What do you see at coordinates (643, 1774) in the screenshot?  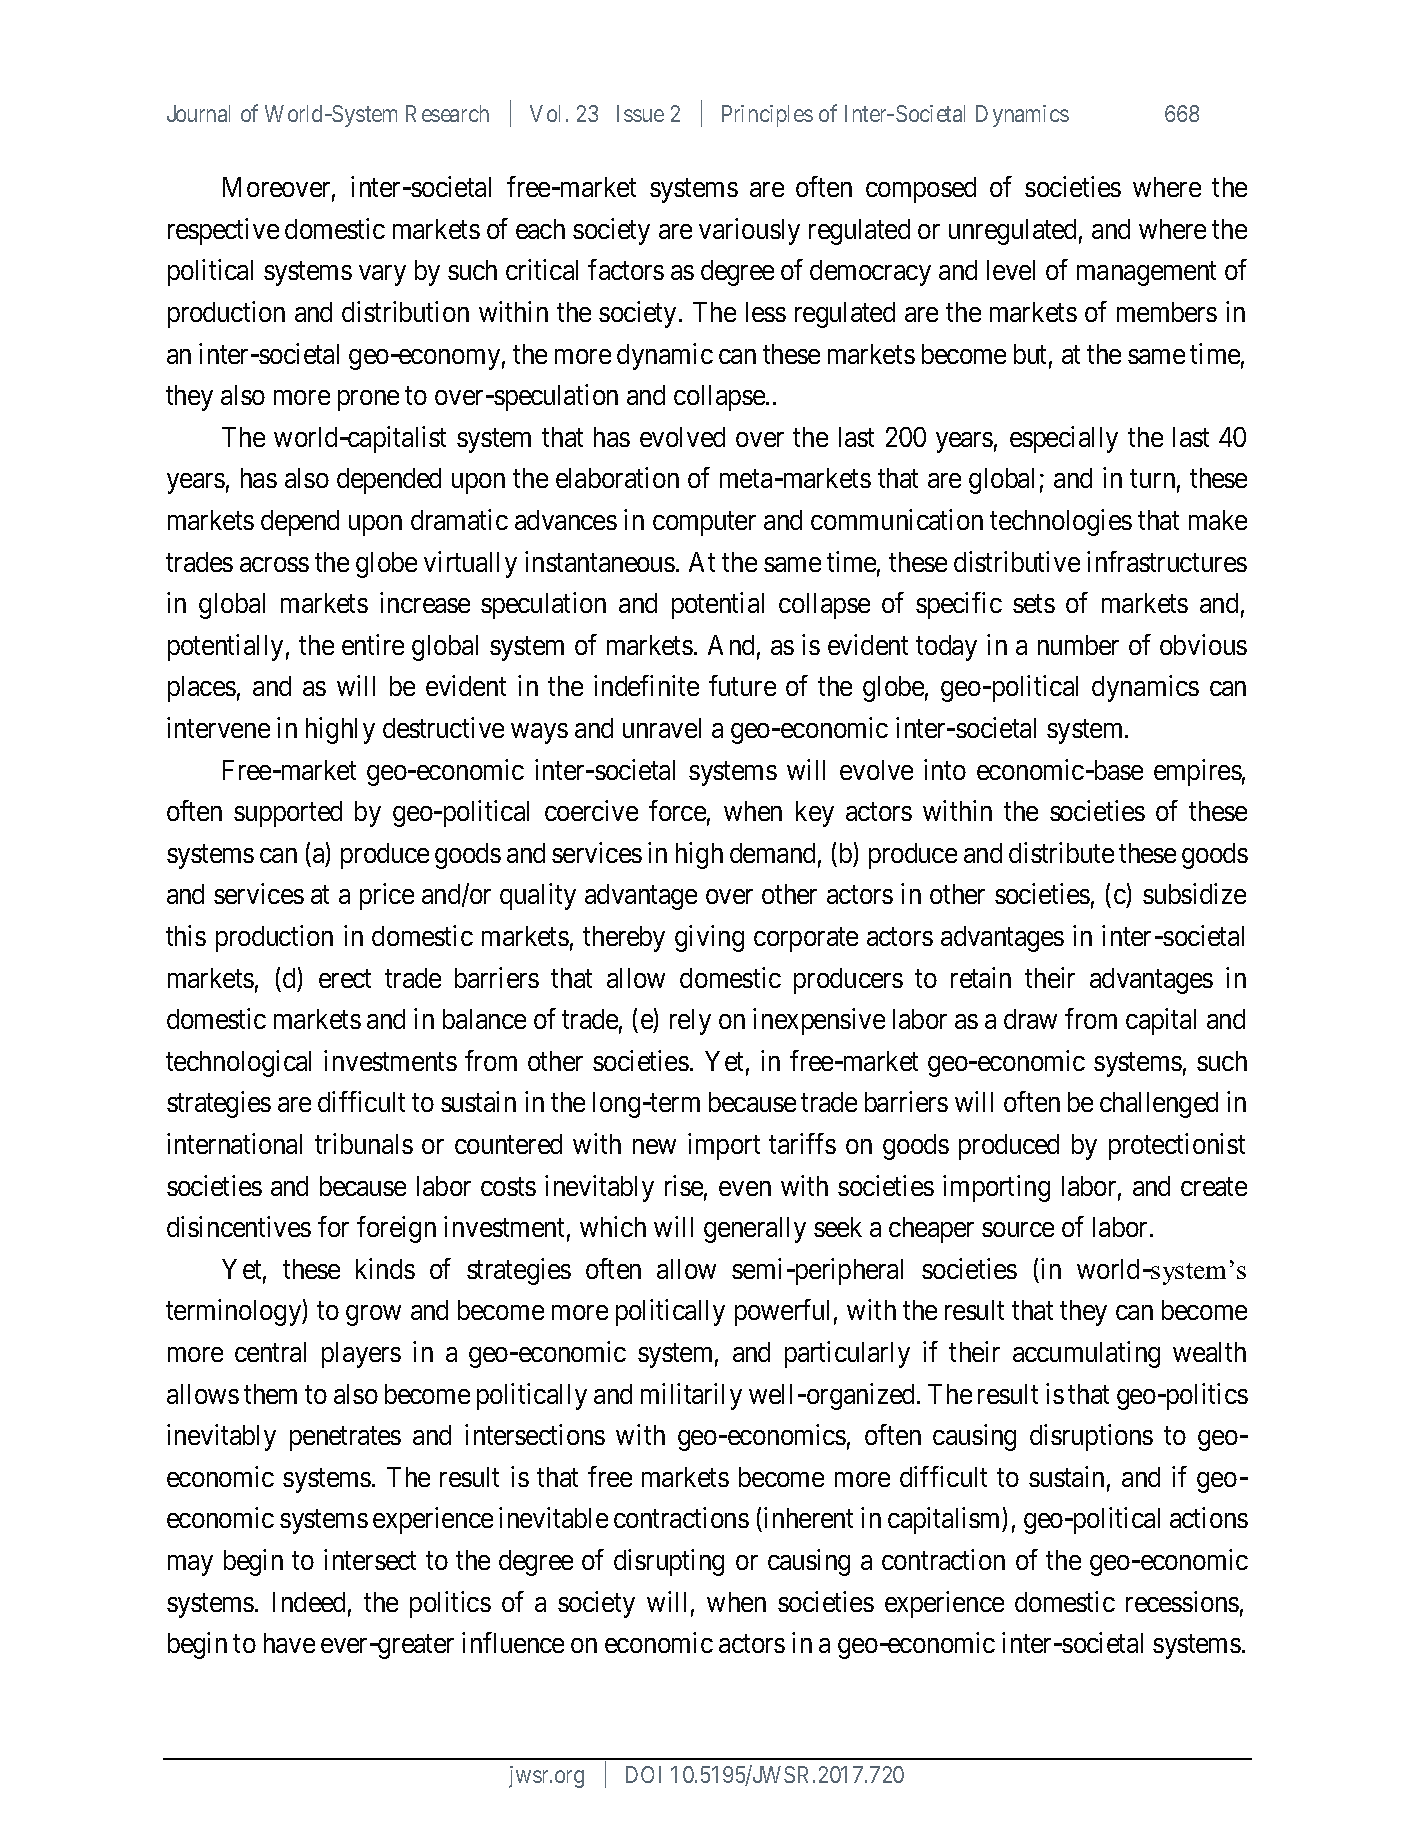 I see `DOI` at bounding box center [643, 1774].
